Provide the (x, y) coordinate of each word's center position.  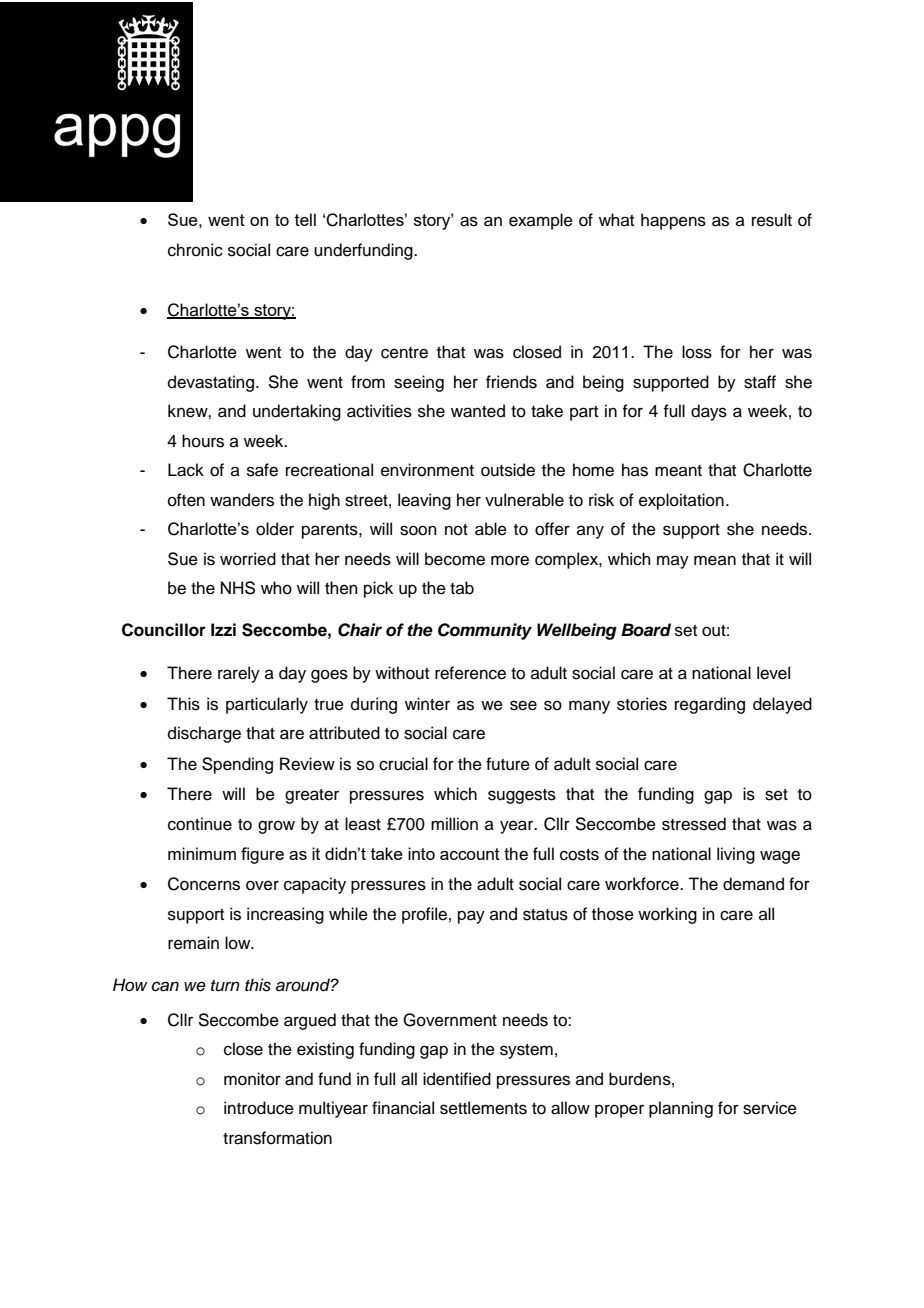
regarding (710, 705)
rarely (239, 674)
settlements (483, 1108)
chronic (195, 250)
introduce (259, 1108)
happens (673, 221)
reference (470, 673)
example (541, 221)
